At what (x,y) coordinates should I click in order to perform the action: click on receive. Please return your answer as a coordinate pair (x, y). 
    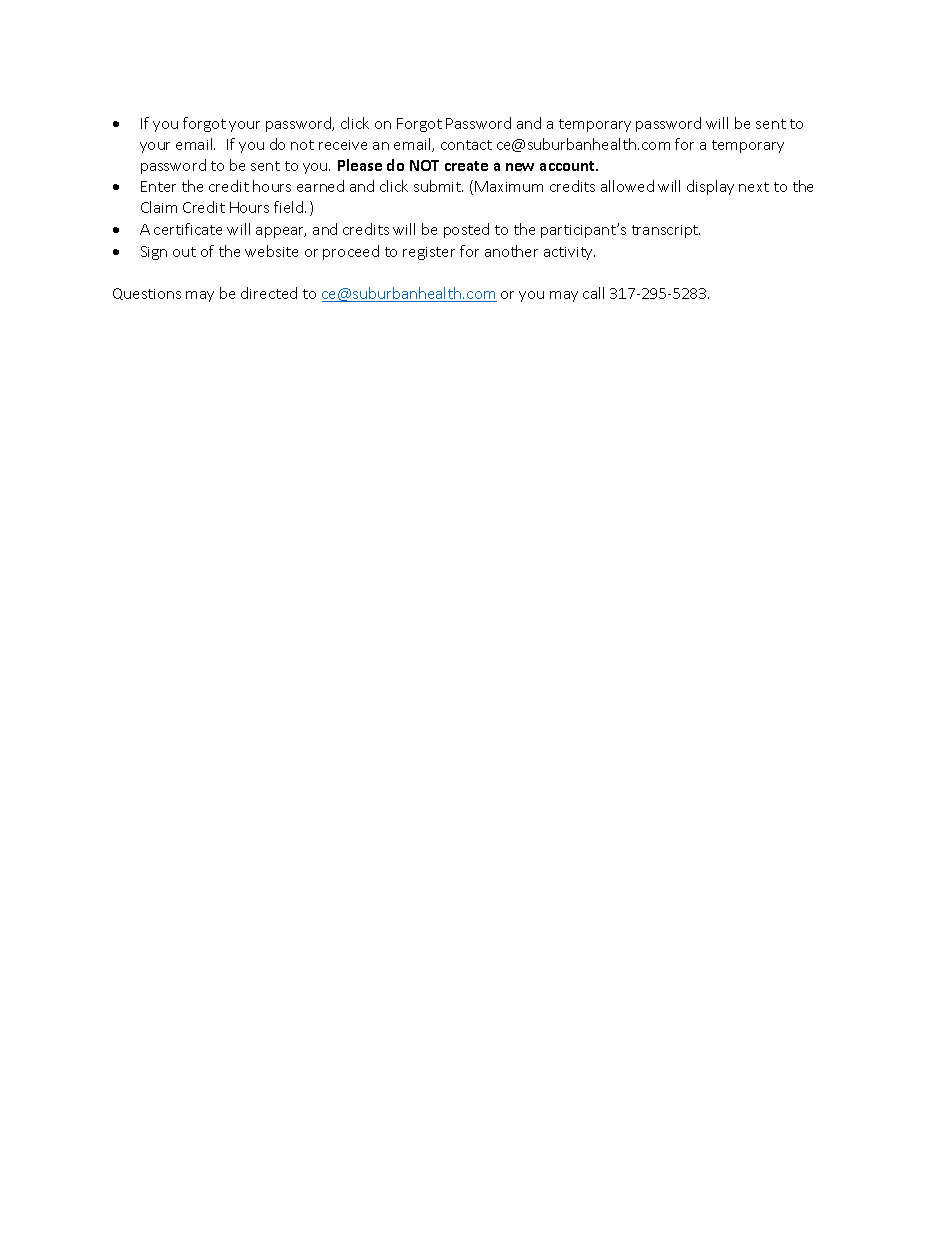
    Looking at the image, I should click on (343, 145).
